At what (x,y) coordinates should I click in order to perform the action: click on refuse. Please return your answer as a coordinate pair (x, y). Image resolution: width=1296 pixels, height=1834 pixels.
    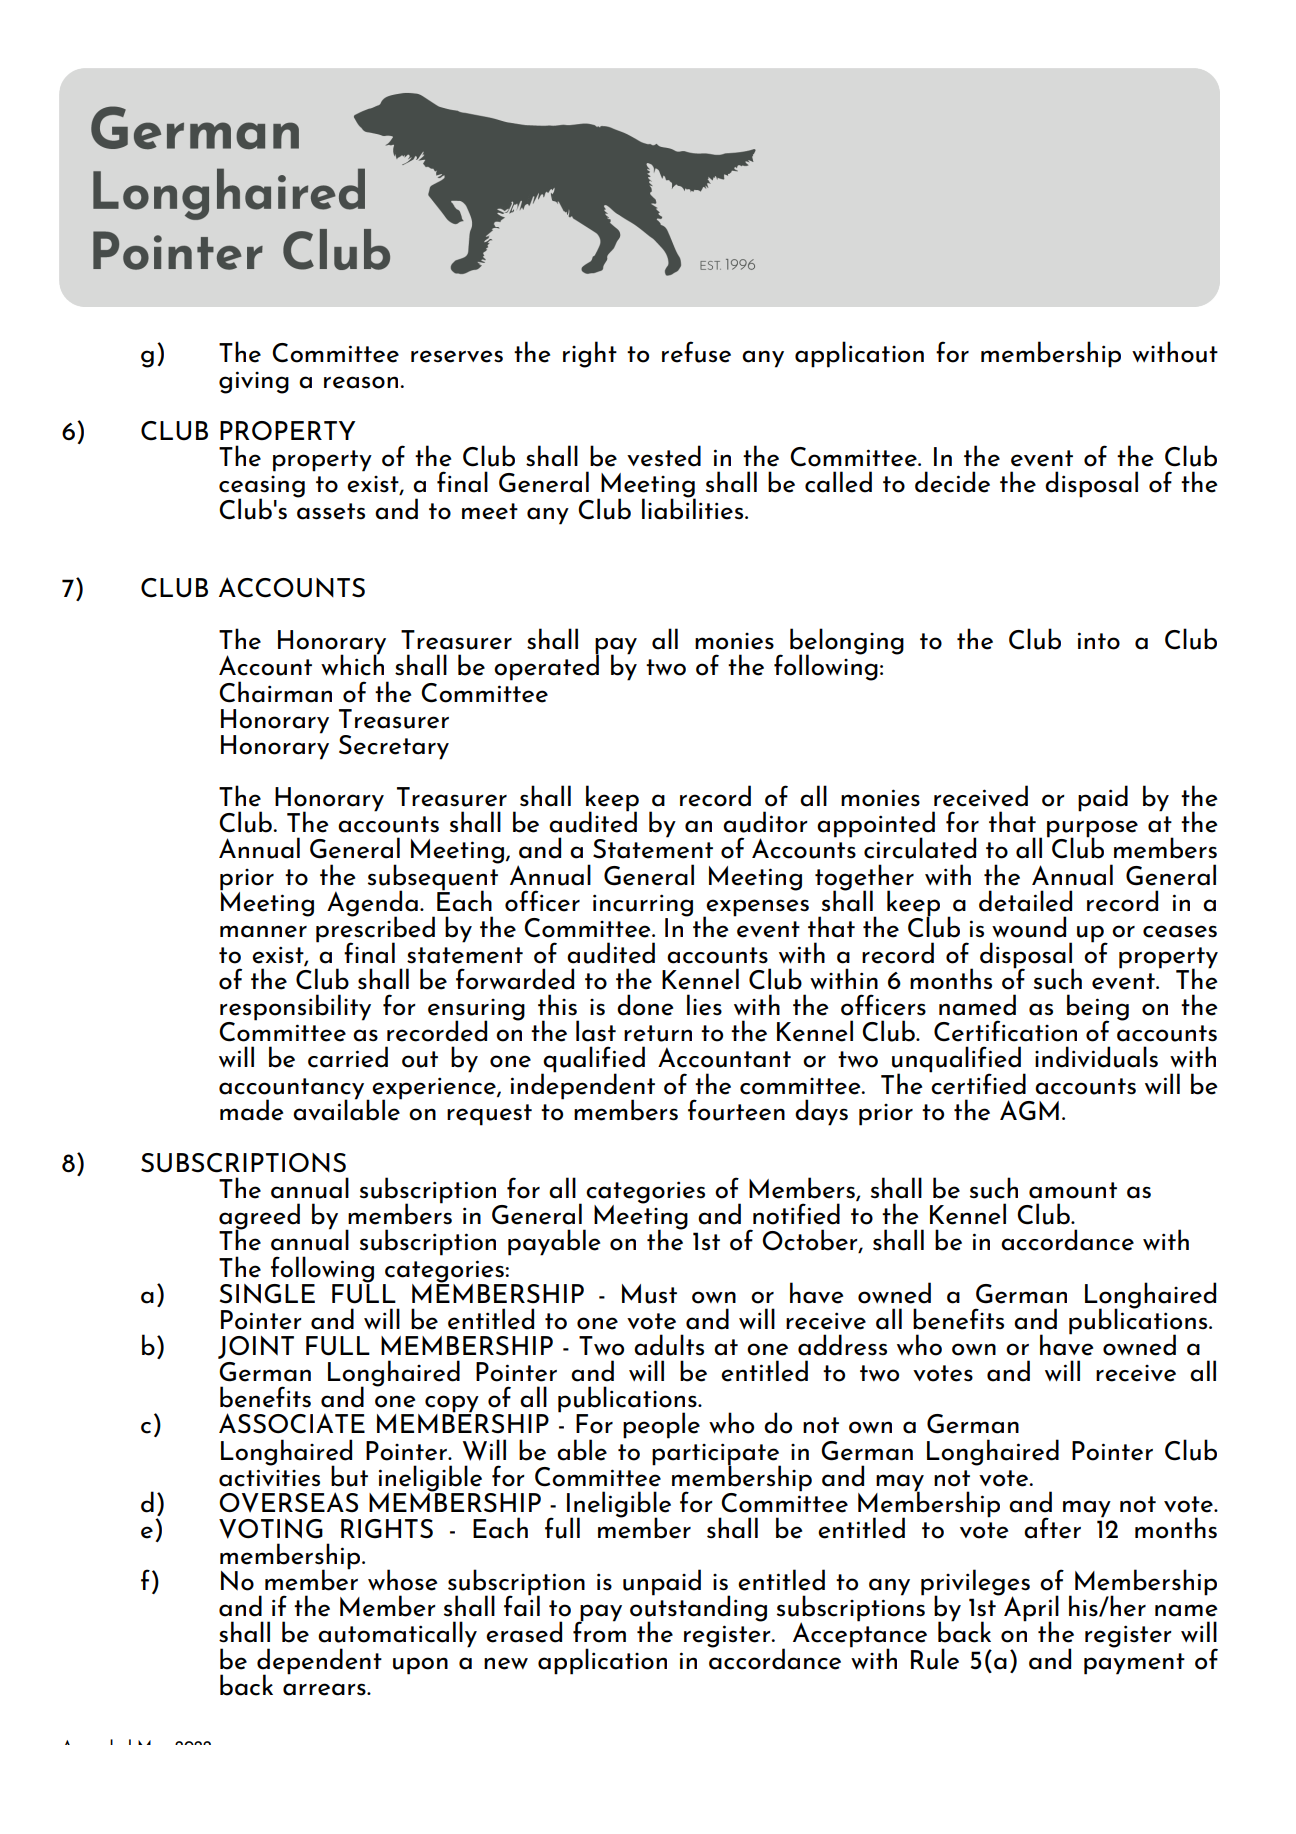
    Looking at the image, I should click on (696, 352).
